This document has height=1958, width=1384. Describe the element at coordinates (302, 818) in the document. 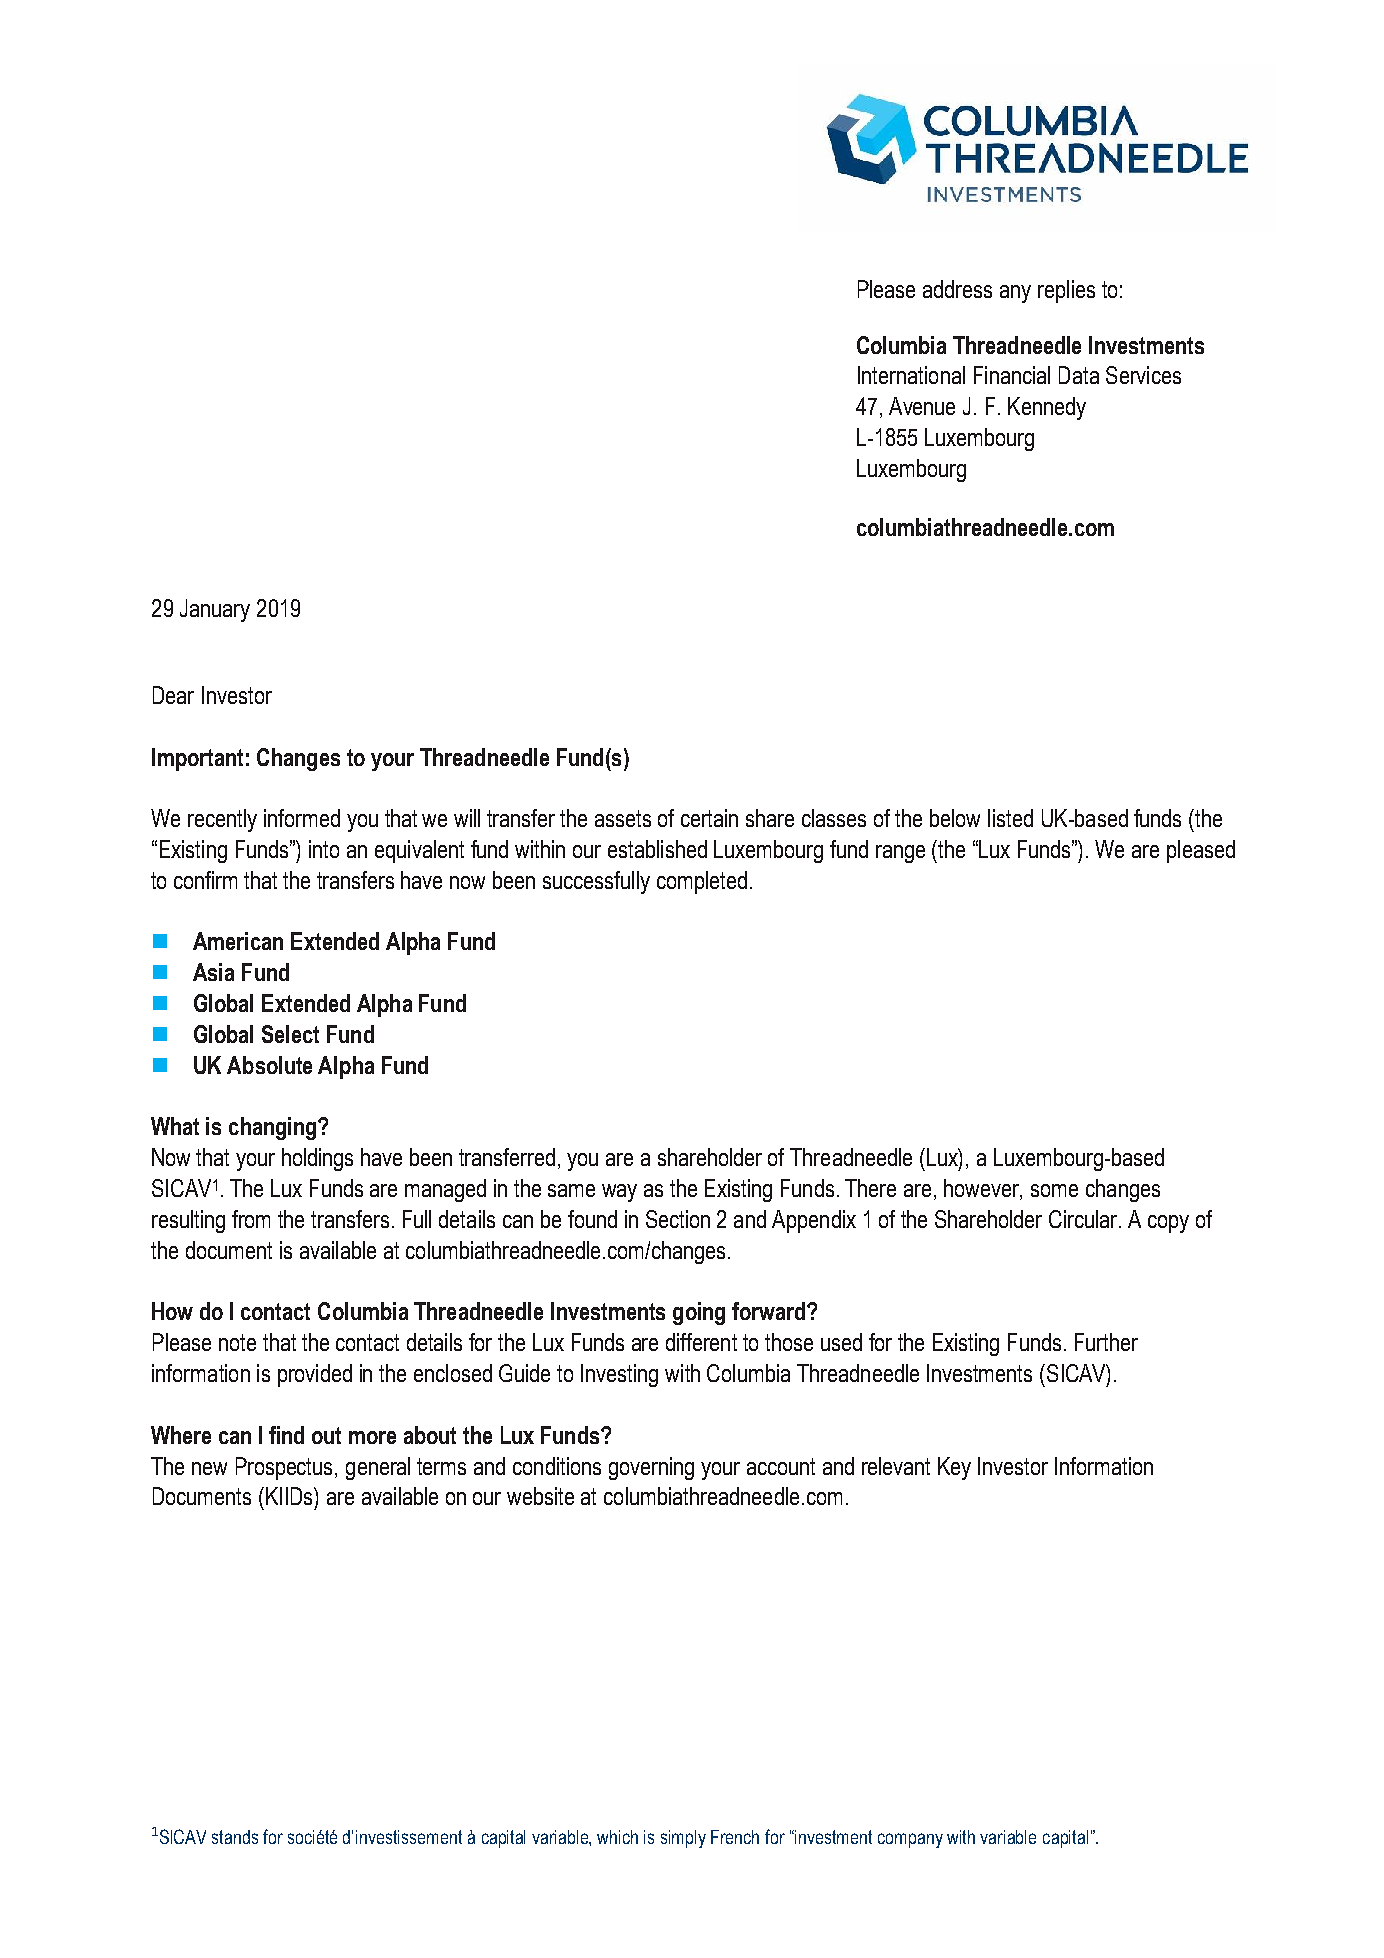

I see `informed` at that location.
